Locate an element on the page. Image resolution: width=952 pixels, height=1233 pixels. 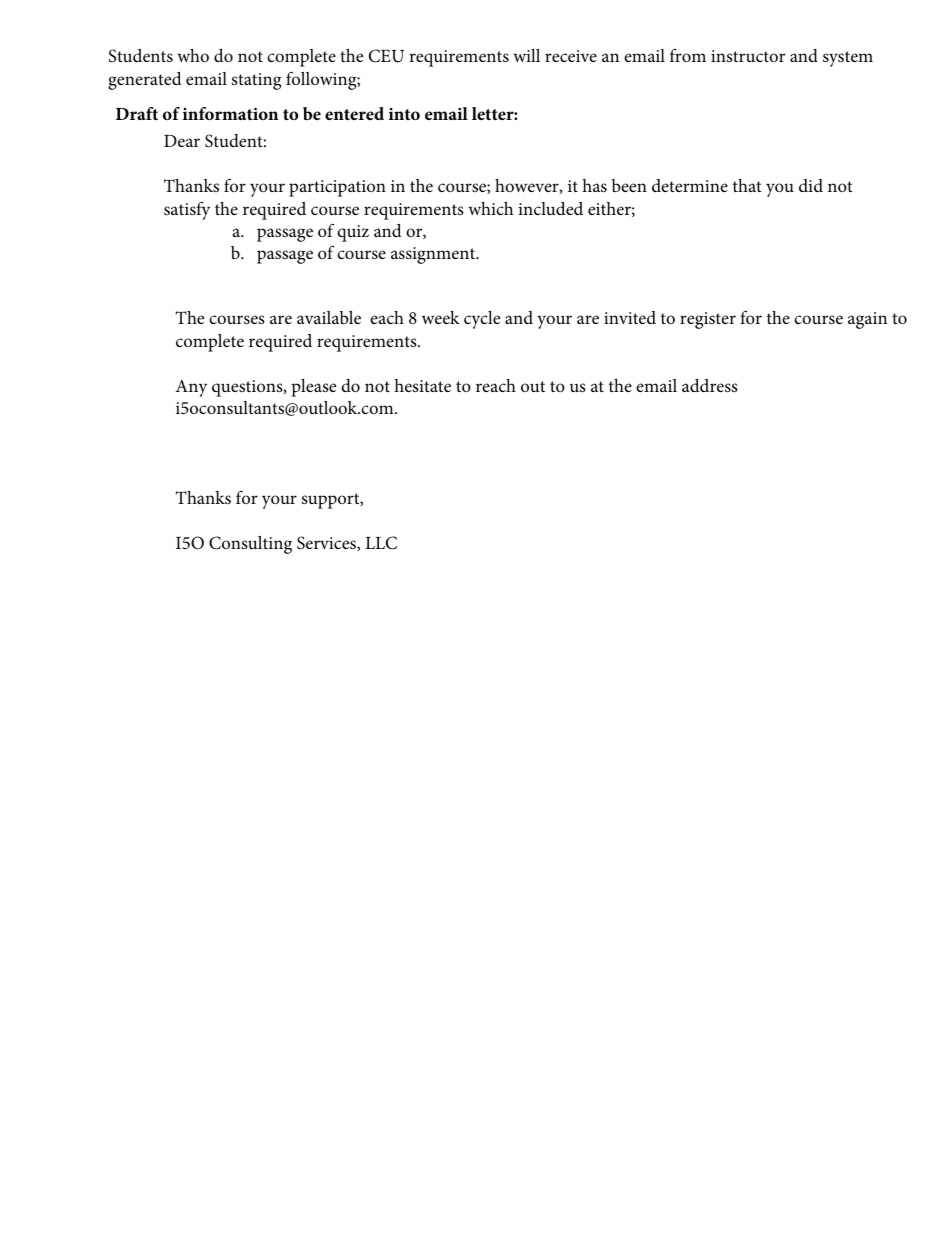
register is located at coordinates (708, 320).
